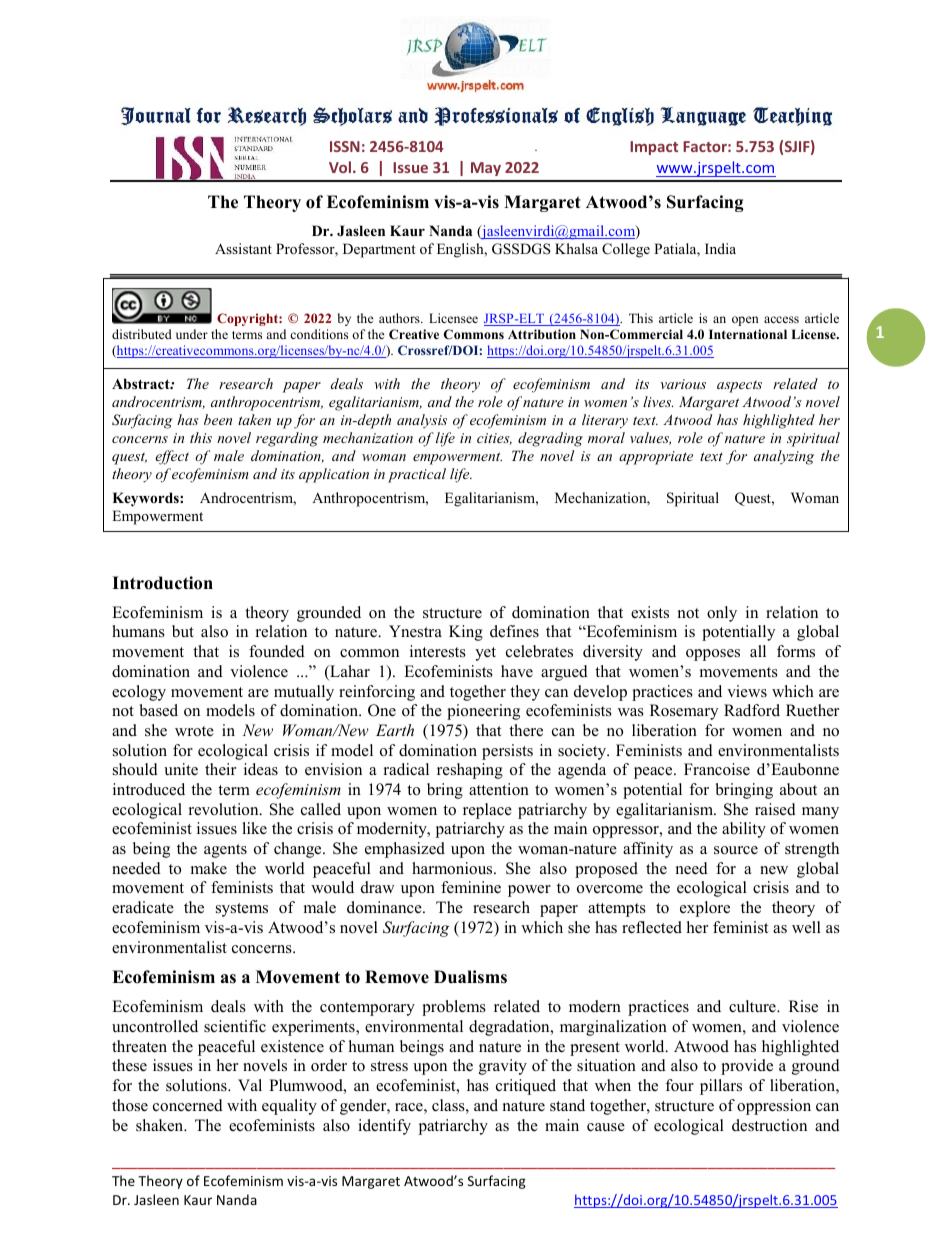  What do you see at coordinates (417, 475) in the screenshot?
I see `practical` at bounding box center [417, 475].
